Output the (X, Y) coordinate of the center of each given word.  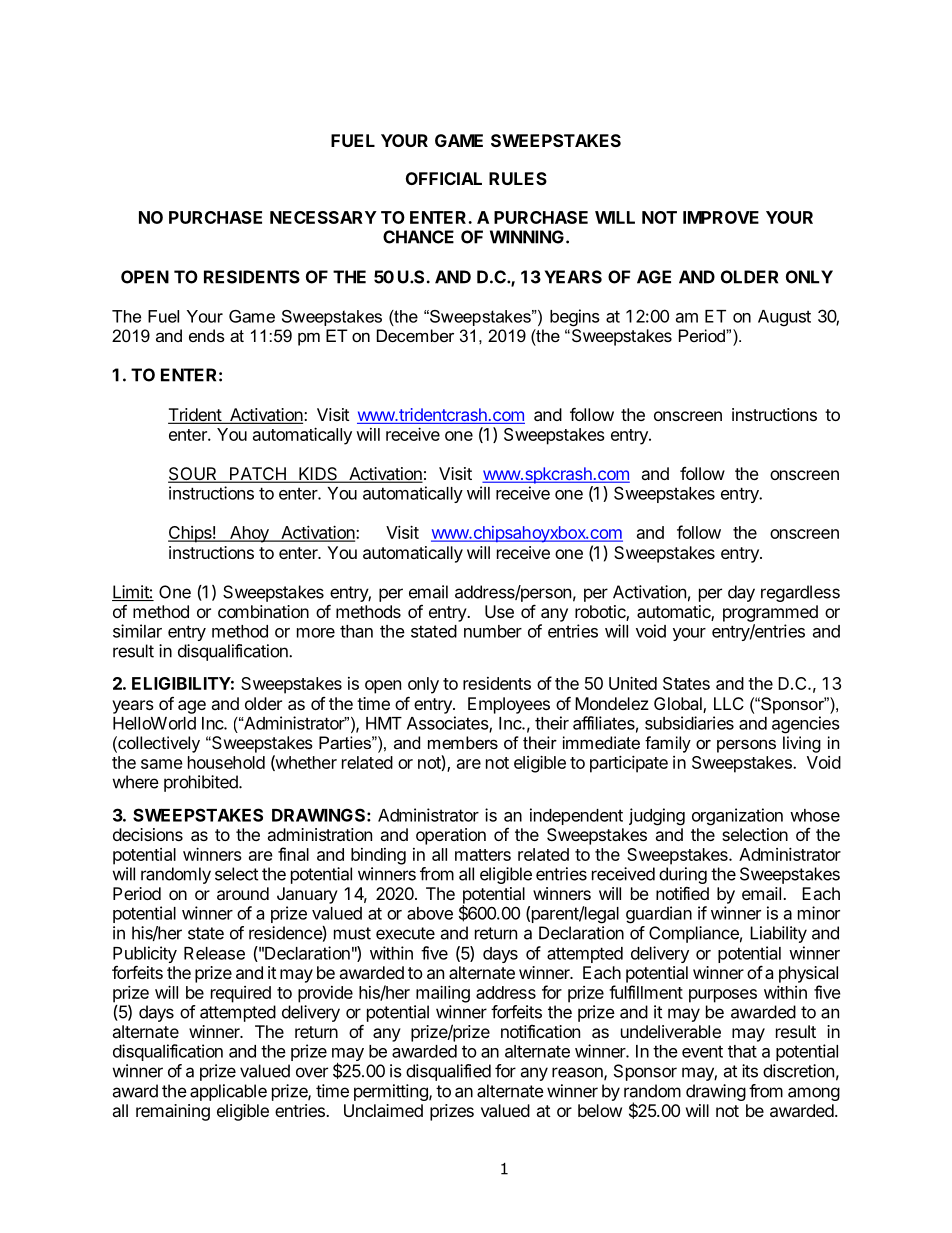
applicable (228, 1092)
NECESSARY (323, 217)
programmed (770, 613)
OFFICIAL (444, 178)
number (493, 631)
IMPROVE (721, 217)
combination (263, 611)
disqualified (448, 1072)
